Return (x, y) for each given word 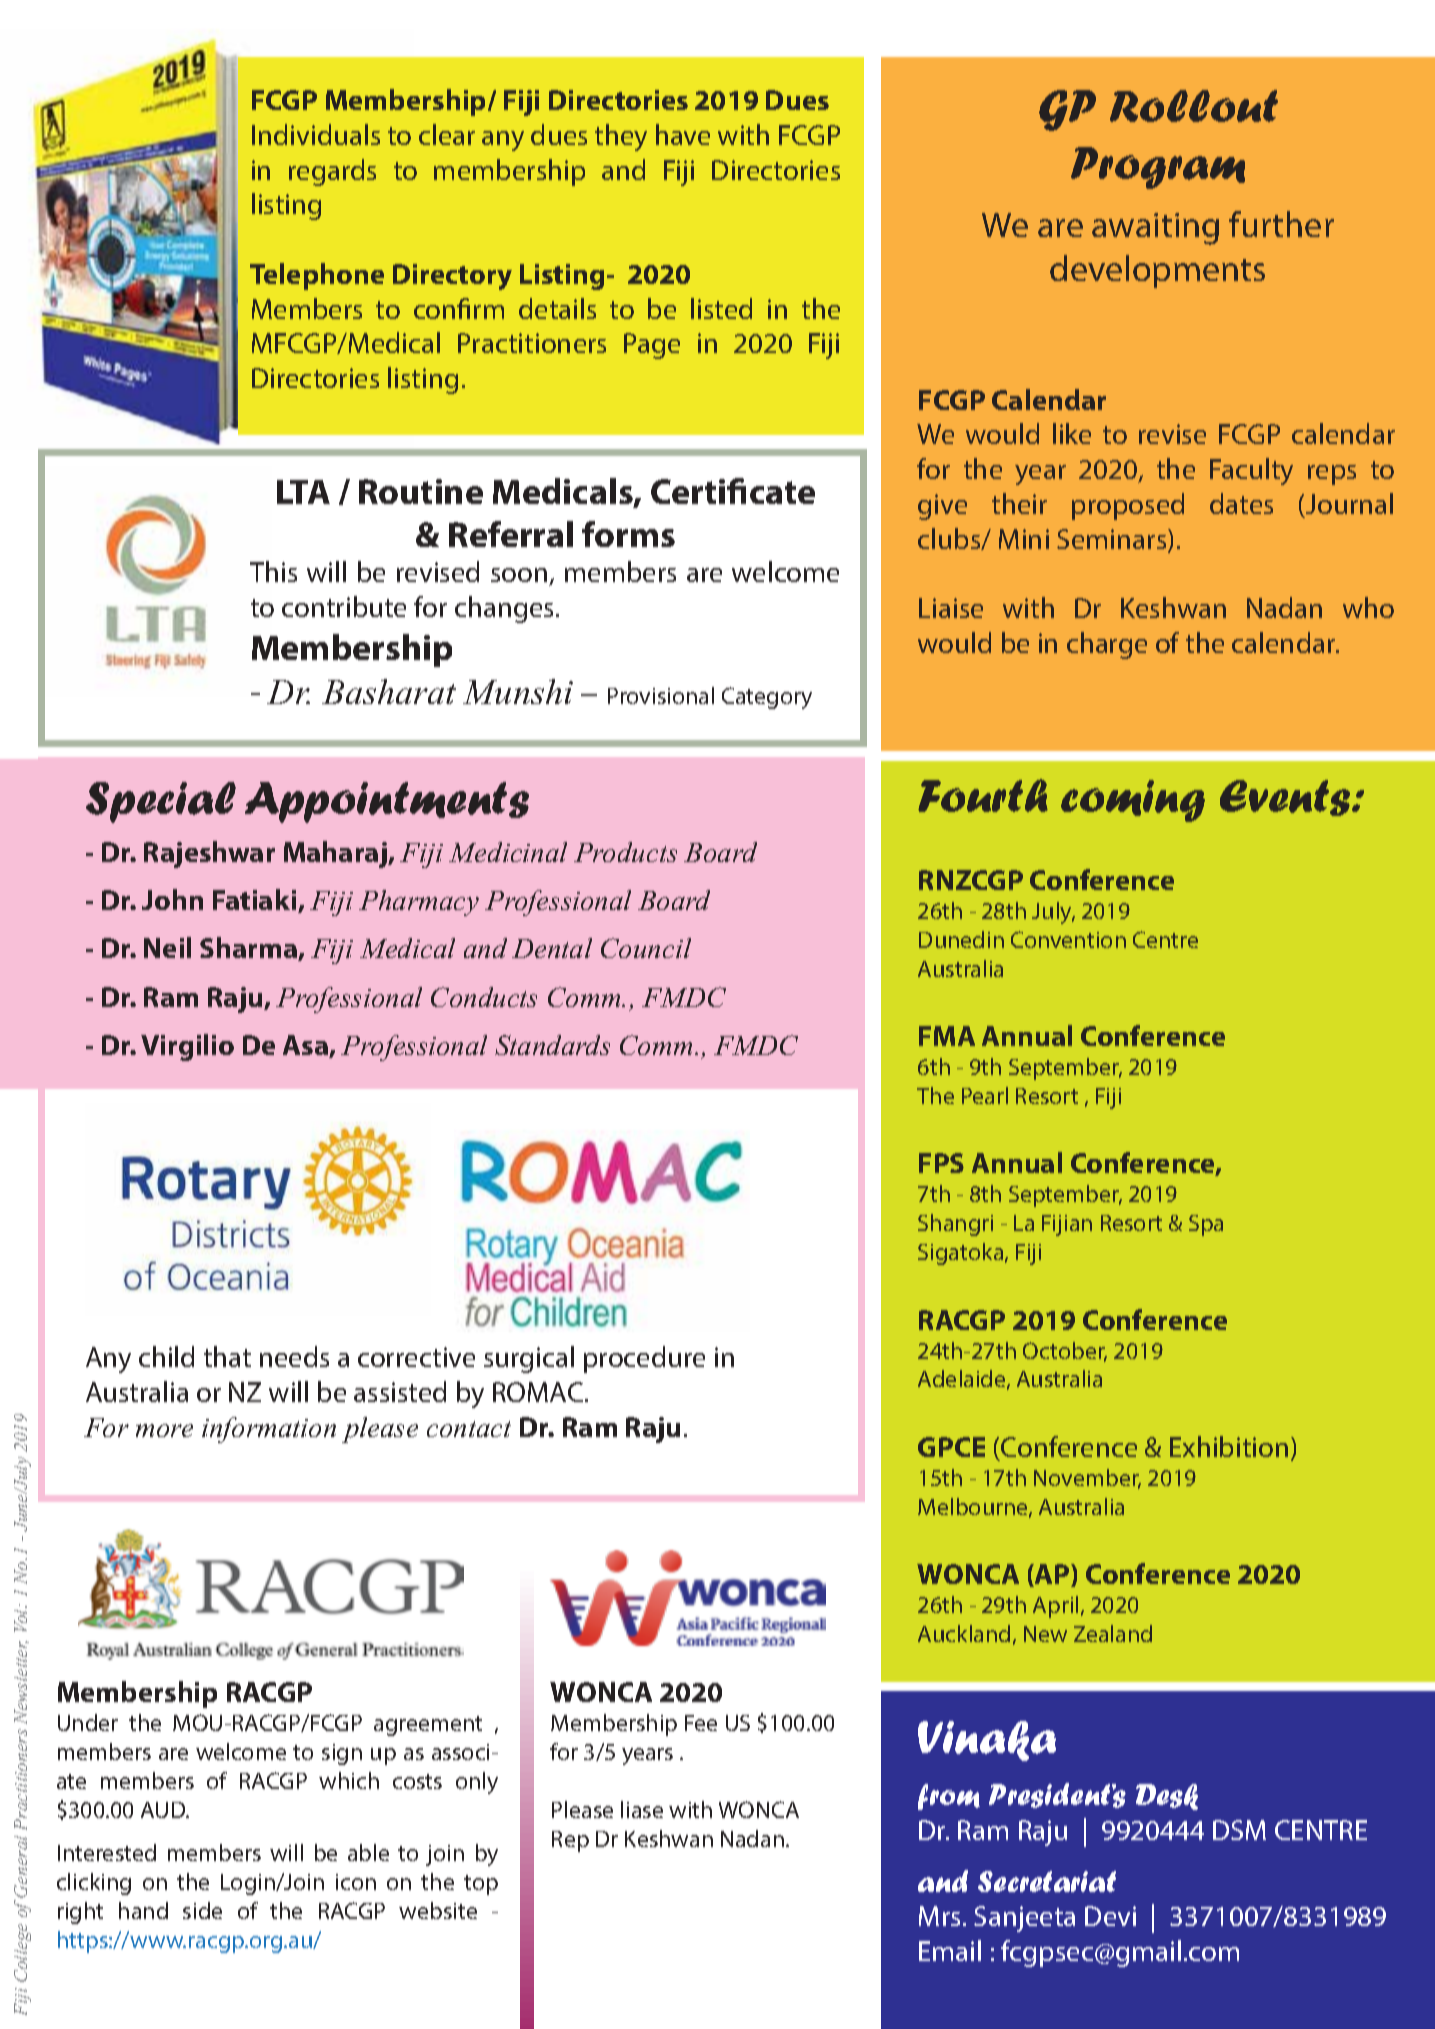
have (683, 134)
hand (143, 1910)
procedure (644, 1359)
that (227, 1356)
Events (1286, 798)
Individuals (316, 134)
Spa (1206, 1225)
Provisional (661, 695)
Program (1158, 168)
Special (161, 802)
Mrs (939, 1916)
